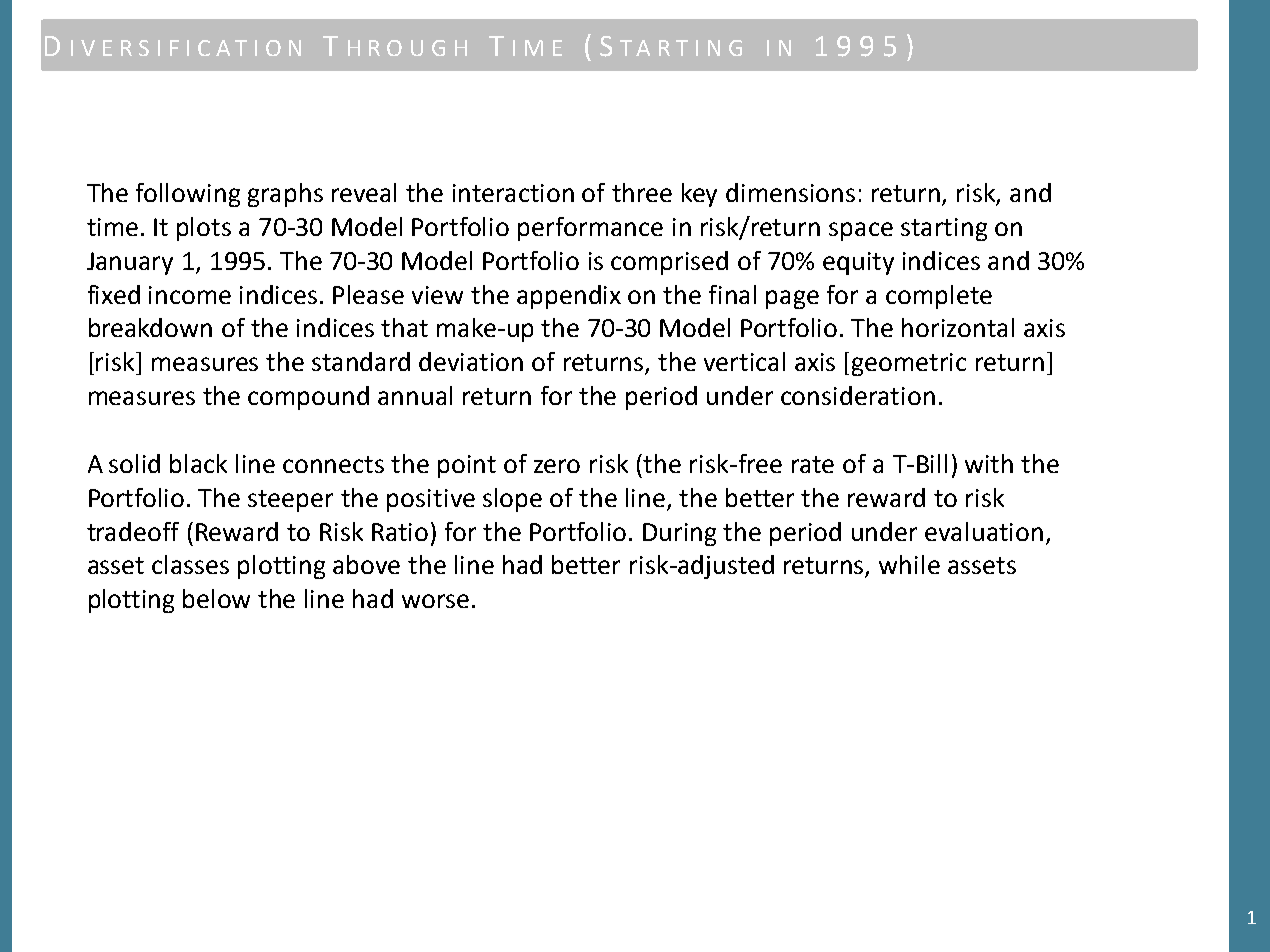 The height and width of the document is (952, 1270). I want to click on while, so click(909, 564).
